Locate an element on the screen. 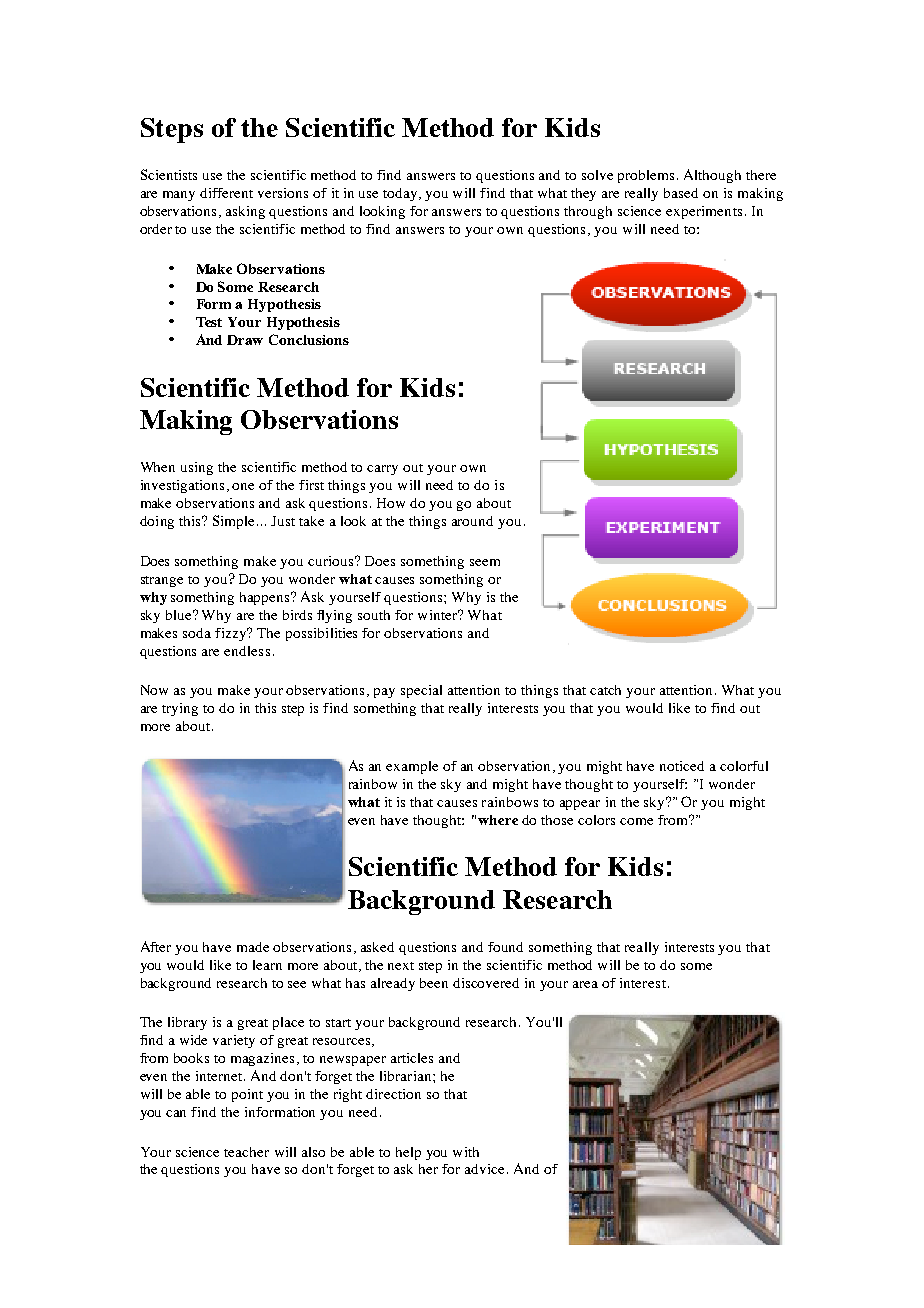 The width and height of the screenshot is (924, 1308). different is located at coordinates (226, 193).
